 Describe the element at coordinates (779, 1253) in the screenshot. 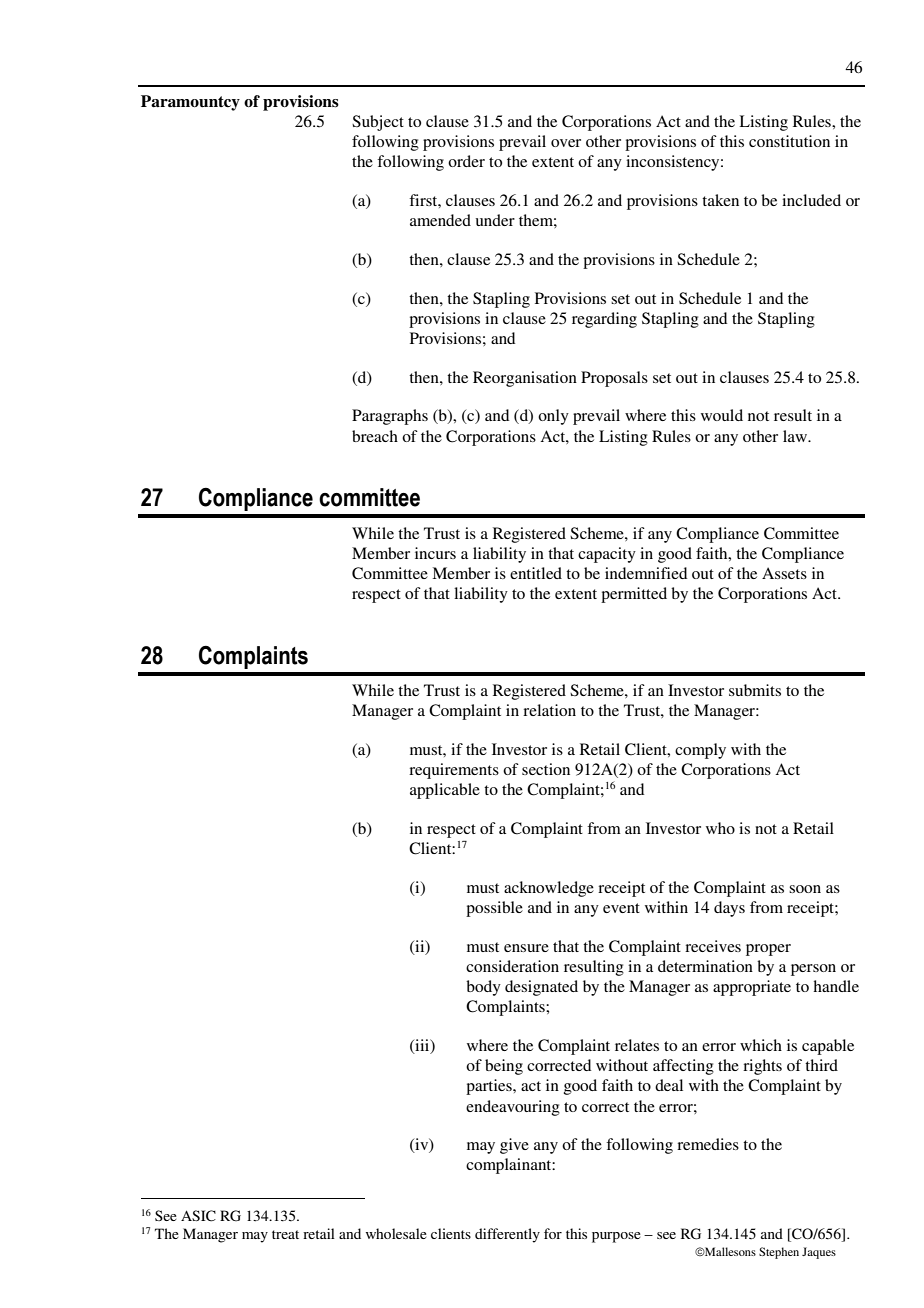

I see `Stephen` at that location.
